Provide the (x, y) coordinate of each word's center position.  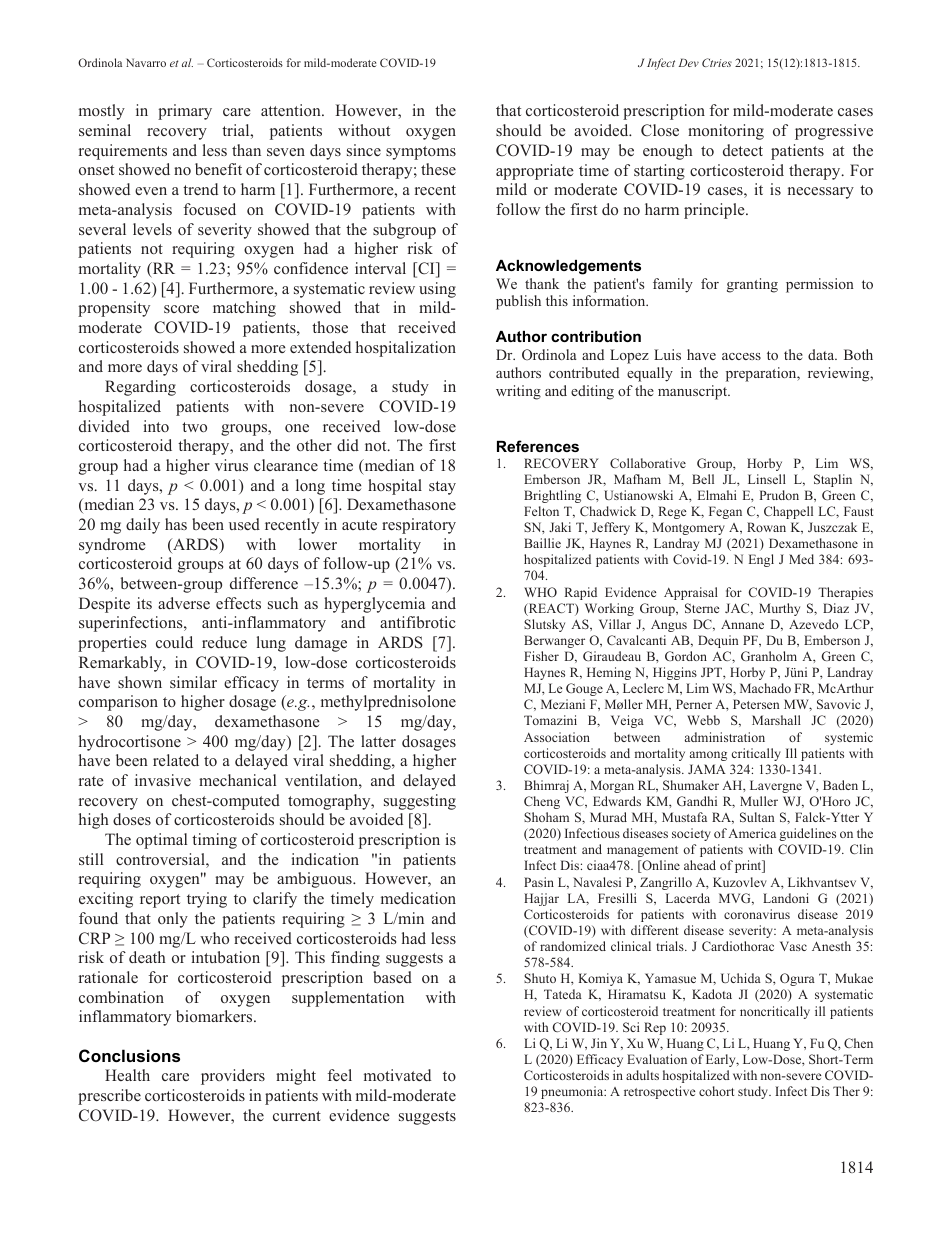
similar (193, 682)
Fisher (541, 656)
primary (185, 112)
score (181, 309)
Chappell (788, 512)
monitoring (726, 132)
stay (442, 488)
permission (820, 285)
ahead (700, 865)
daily (143, 526)
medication (418, 898)
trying (207, 900)
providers (233, 1077)
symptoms (421, 153)
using (437, 290)
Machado (765, 688)
